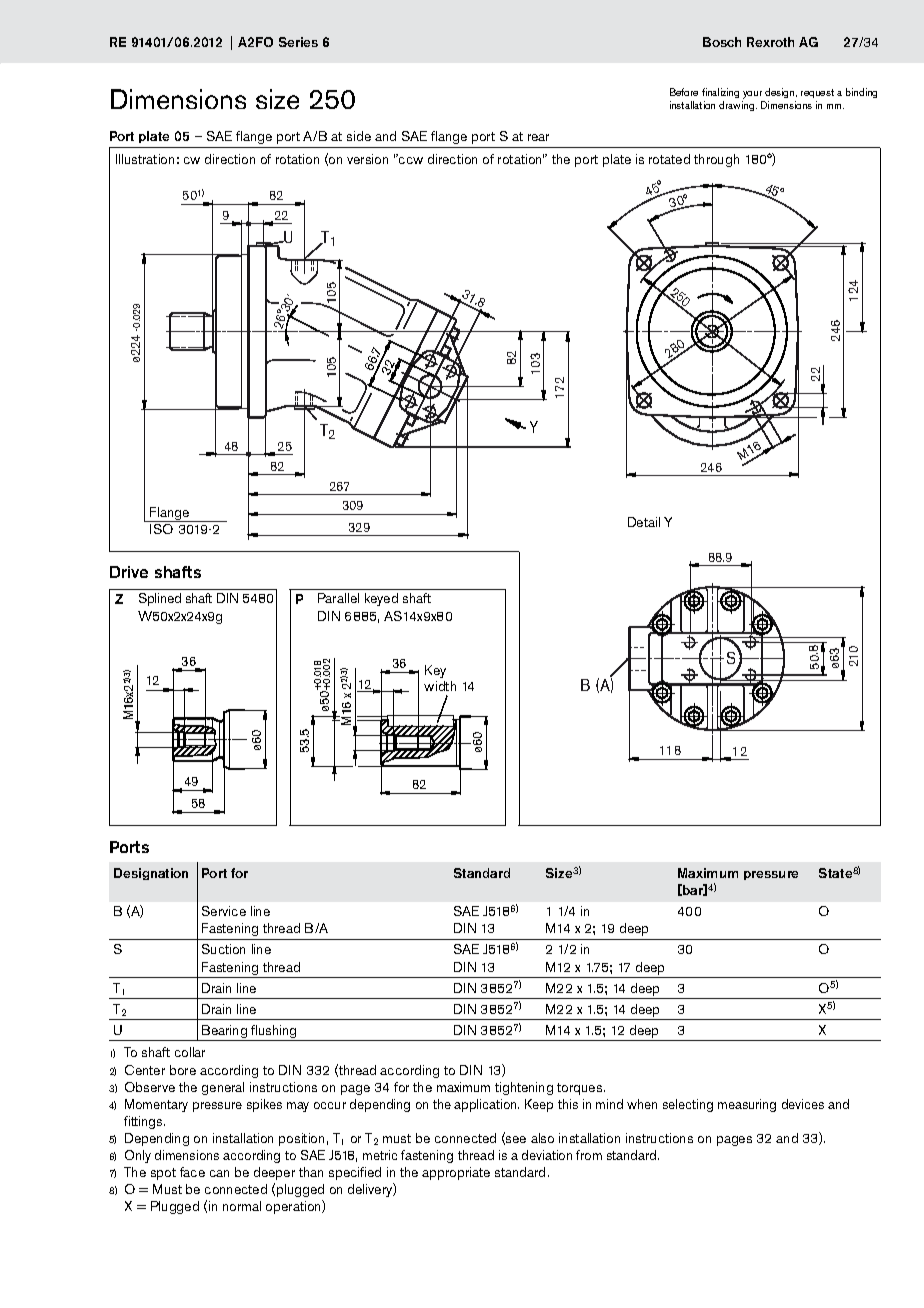  What do you see at coordinates (456, 1173) in the screenshot?
I see `appropriate` at bounding box center [456, 1173].
